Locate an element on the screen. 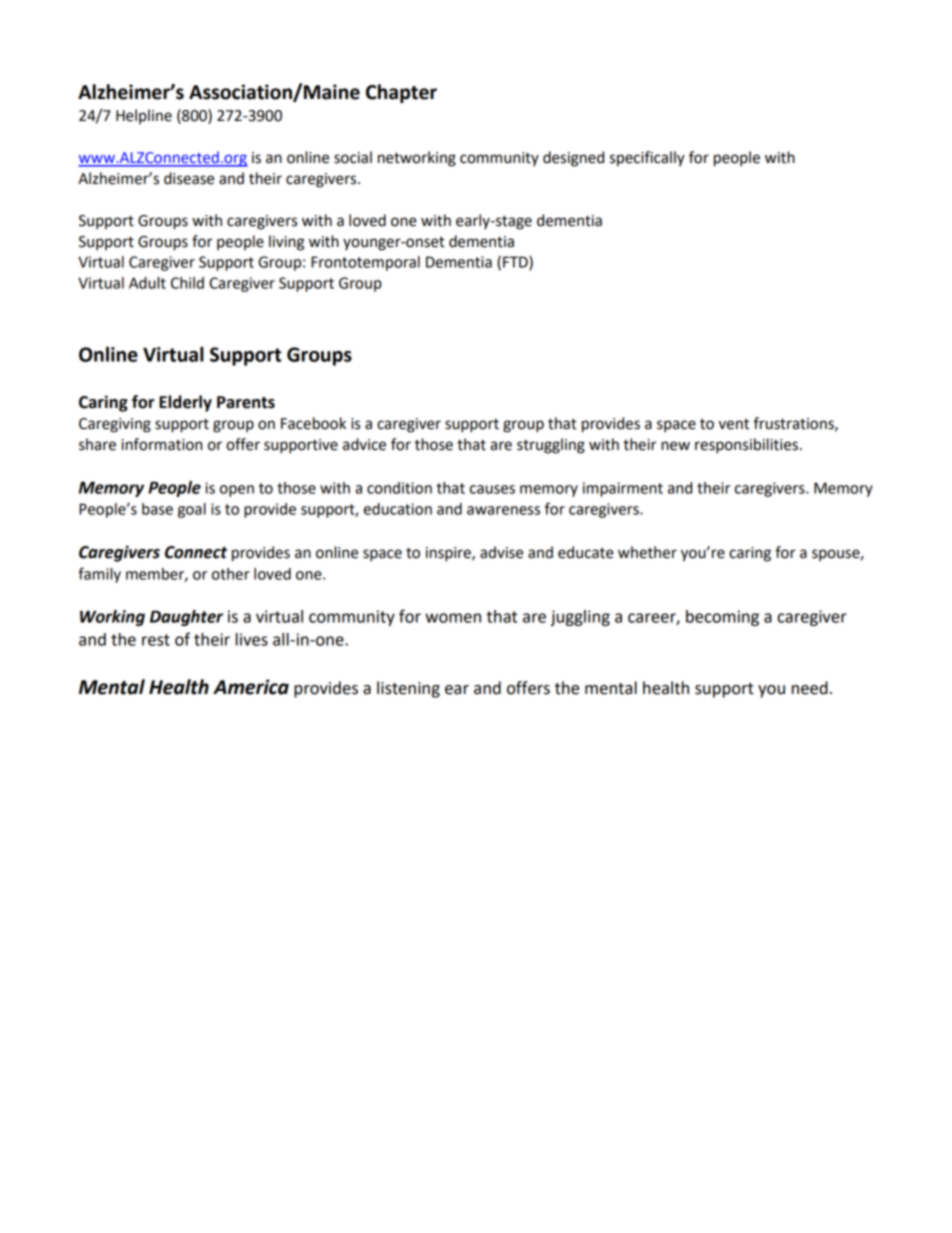 Image resolution: width=952 pixels, height=1233 pixels. inspire is located at coordinates (449, 554).
